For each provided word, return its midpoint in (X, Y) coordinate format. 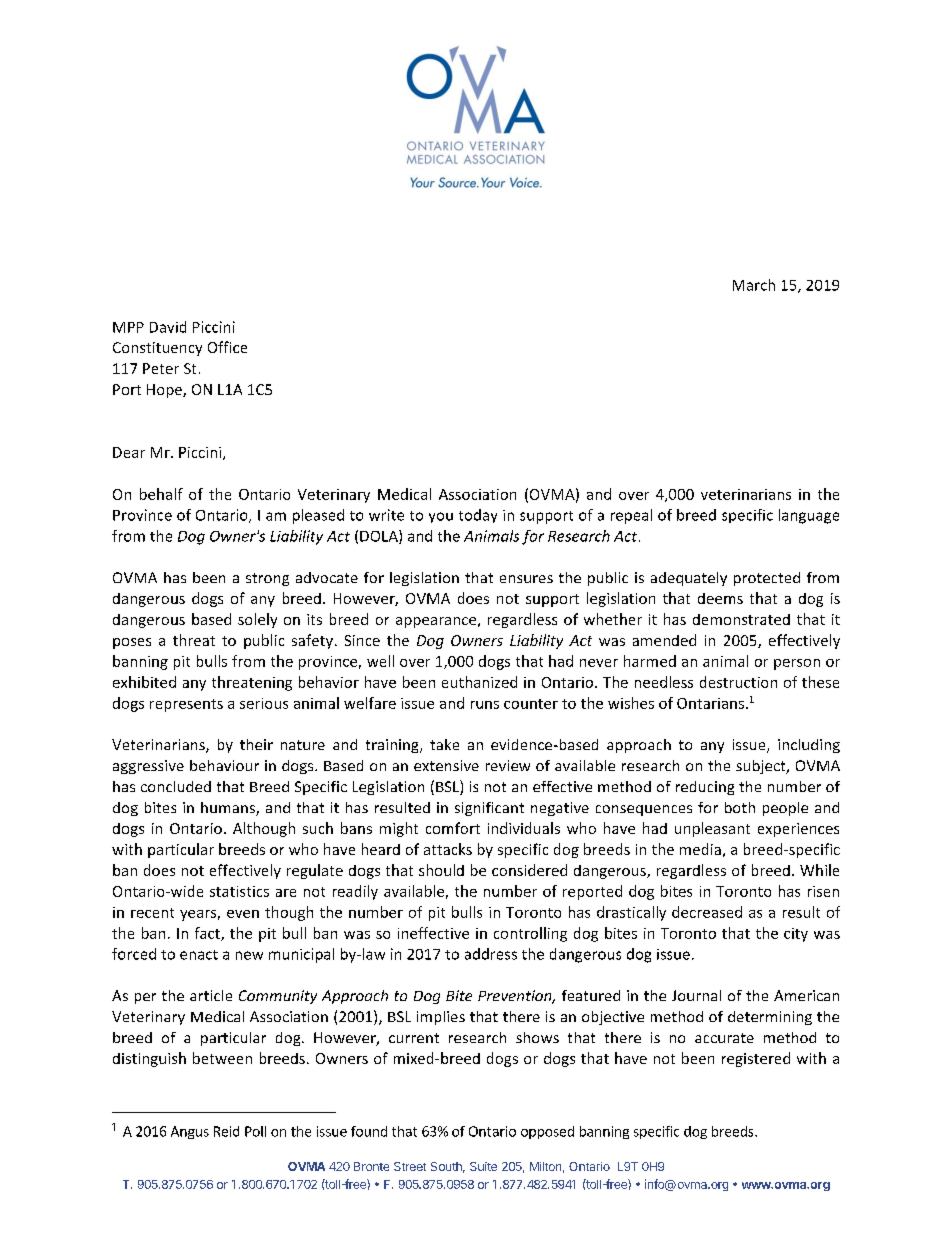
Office (227, 347)
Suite (483, 1166)
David (168, 327)
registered (756, 1059)
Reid (226, 1131)
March (754, 285)
